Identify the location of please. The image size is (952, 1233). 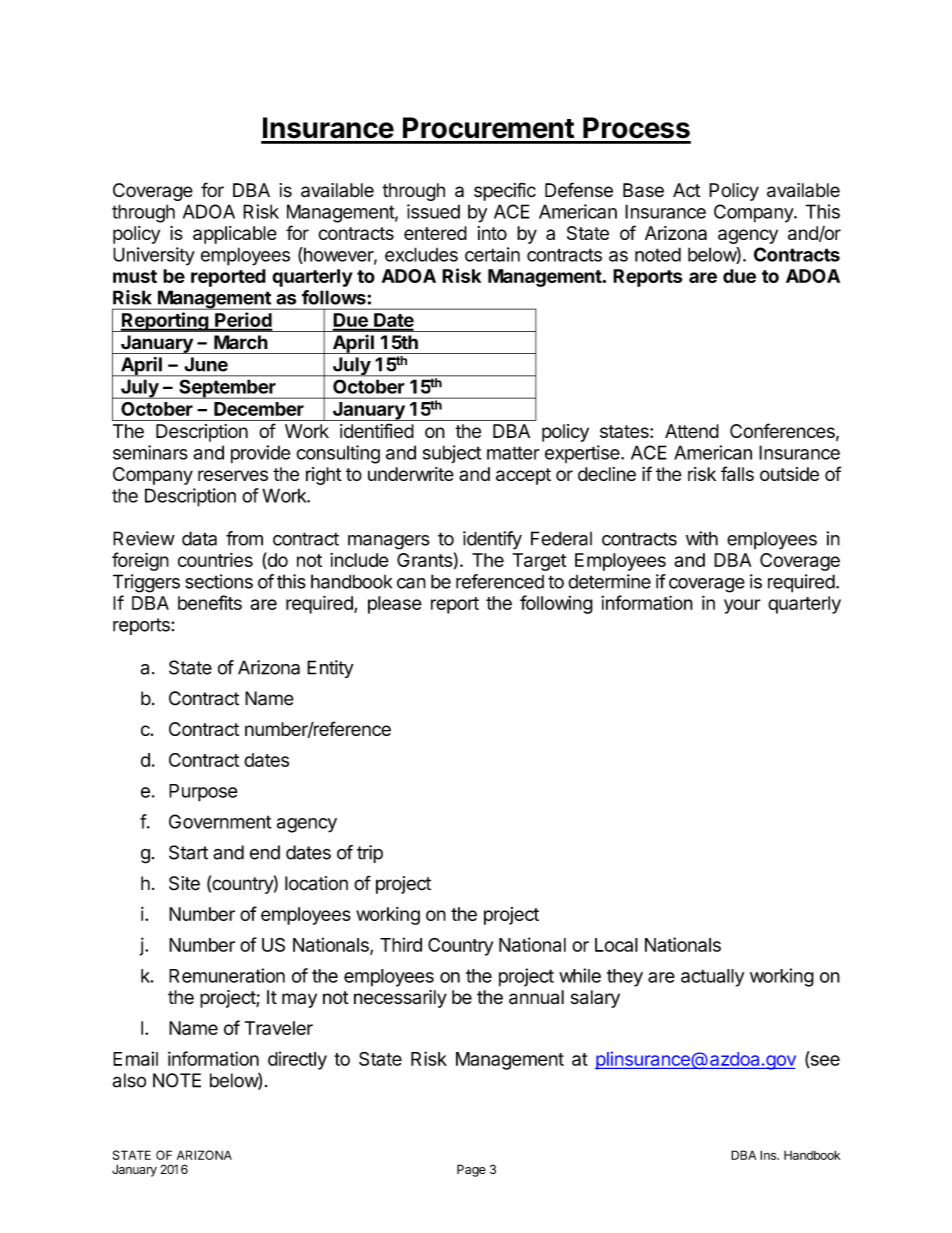
(395, 605).
